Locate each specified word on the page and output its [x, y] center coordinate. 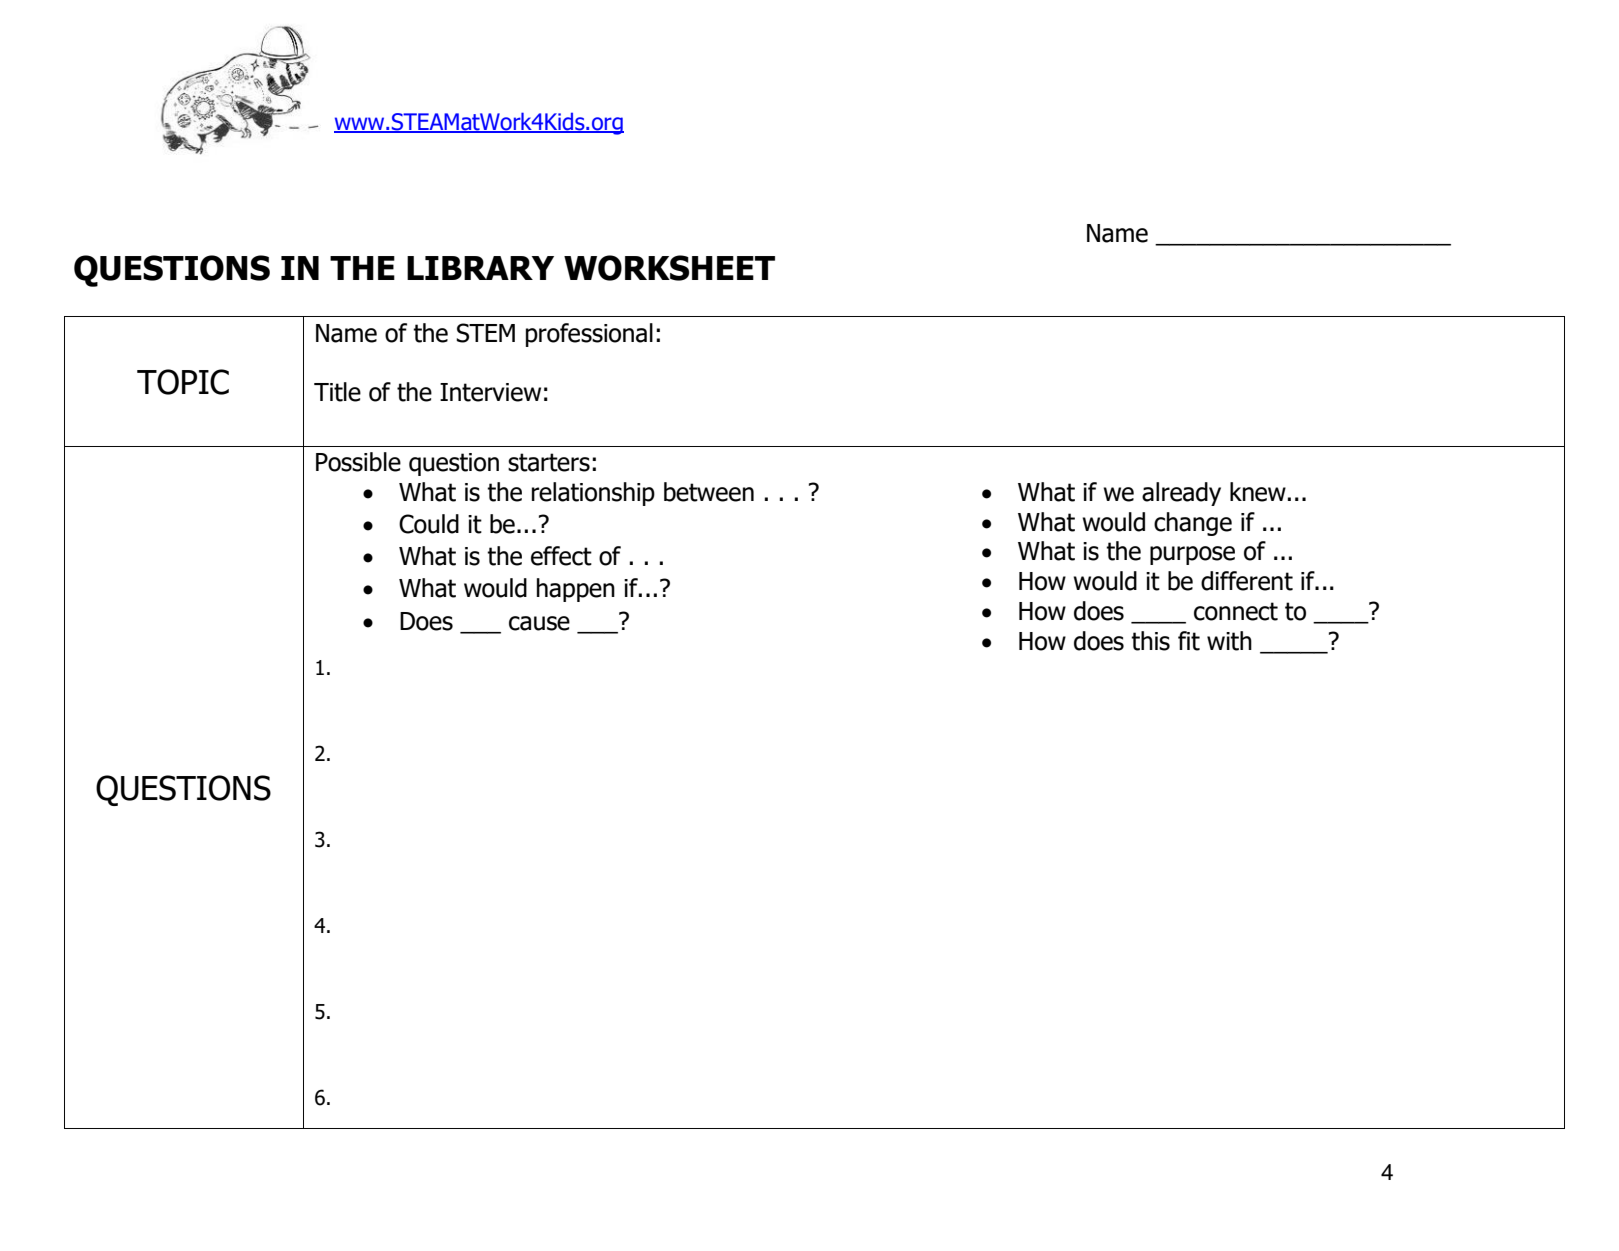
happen [576, 590]
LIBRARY [480, 268]
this [1150, 641]
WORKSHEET [669, 268]
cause [539, 623]
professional [589, 335]
